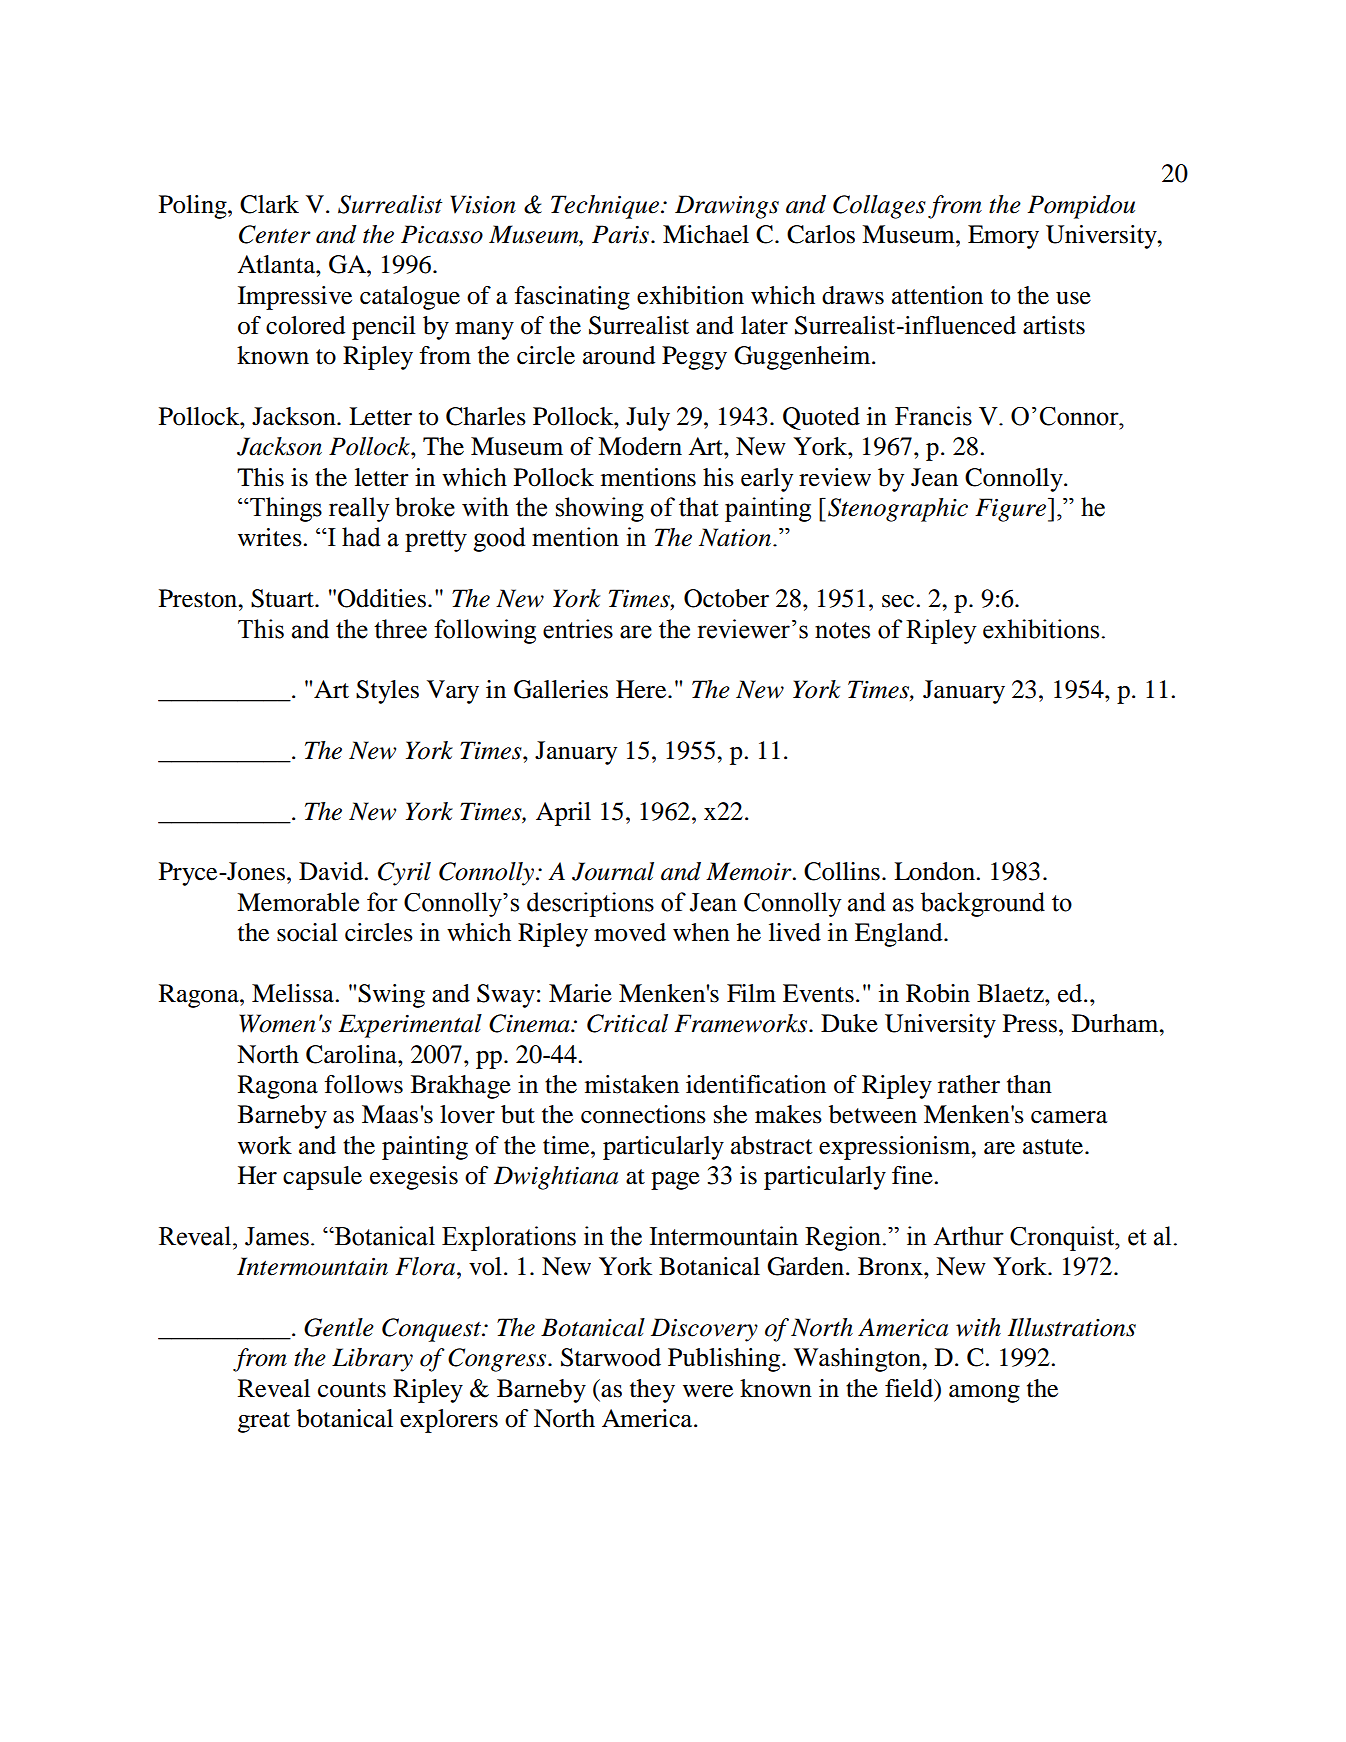 This image has height=1742, width=1346. What do you see at coordinates (563, 814) in the image?
I see `April` at bounding box center [563, 814].
